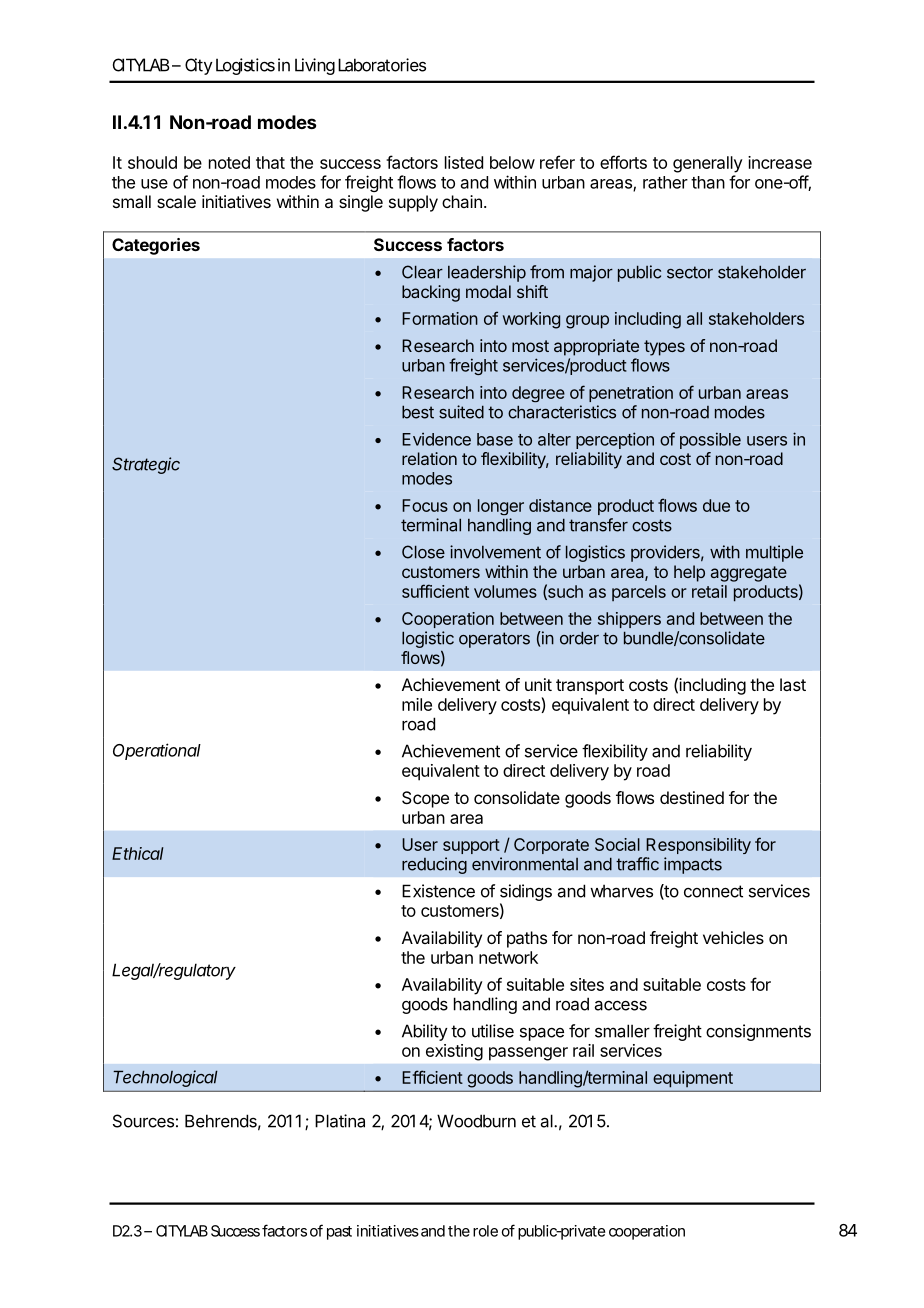 This document has height=1308, width=924. Describe the element at coordinates (143, 1121) in the document. I see `Sources` at that location.
